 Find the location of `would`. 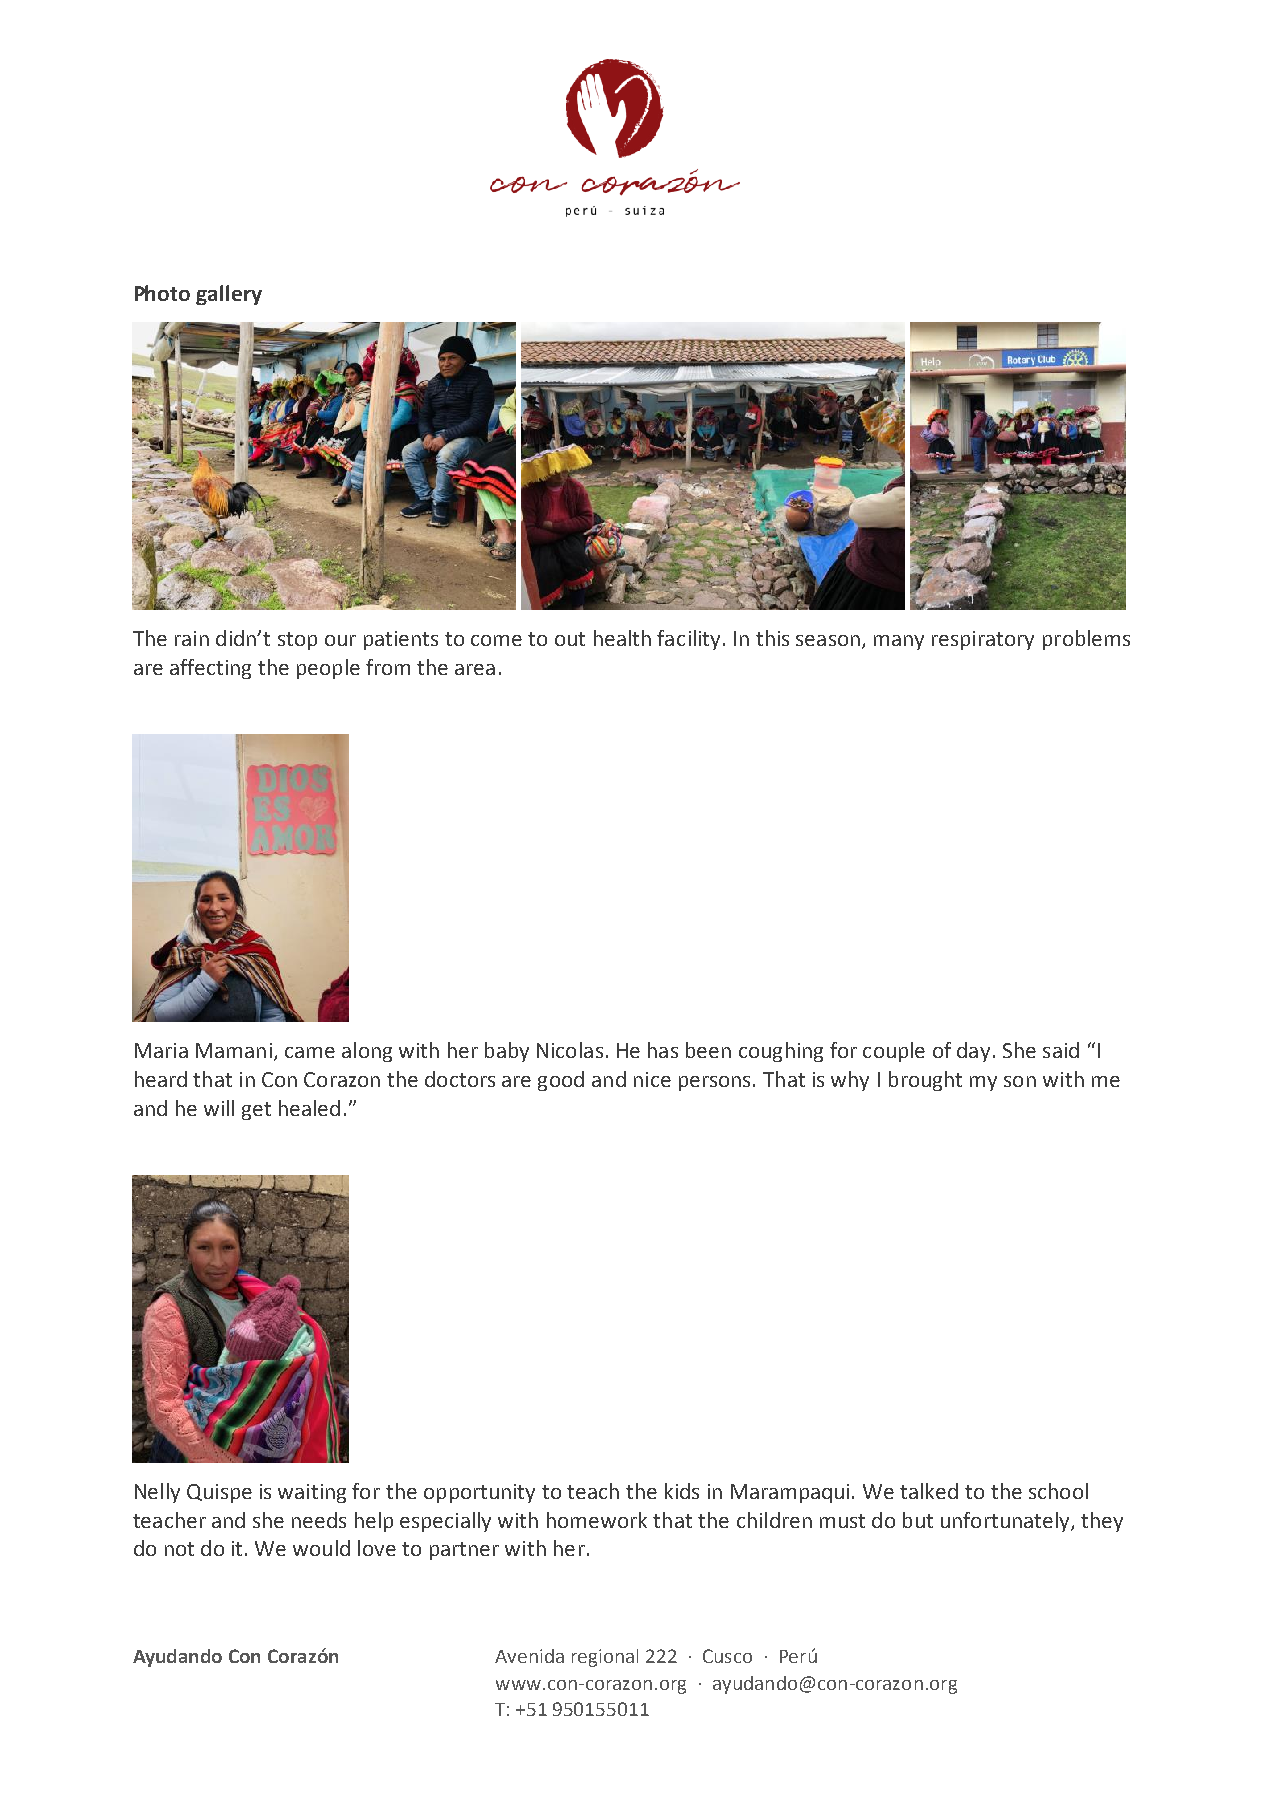

would is located at coordinates (321, 1548).
